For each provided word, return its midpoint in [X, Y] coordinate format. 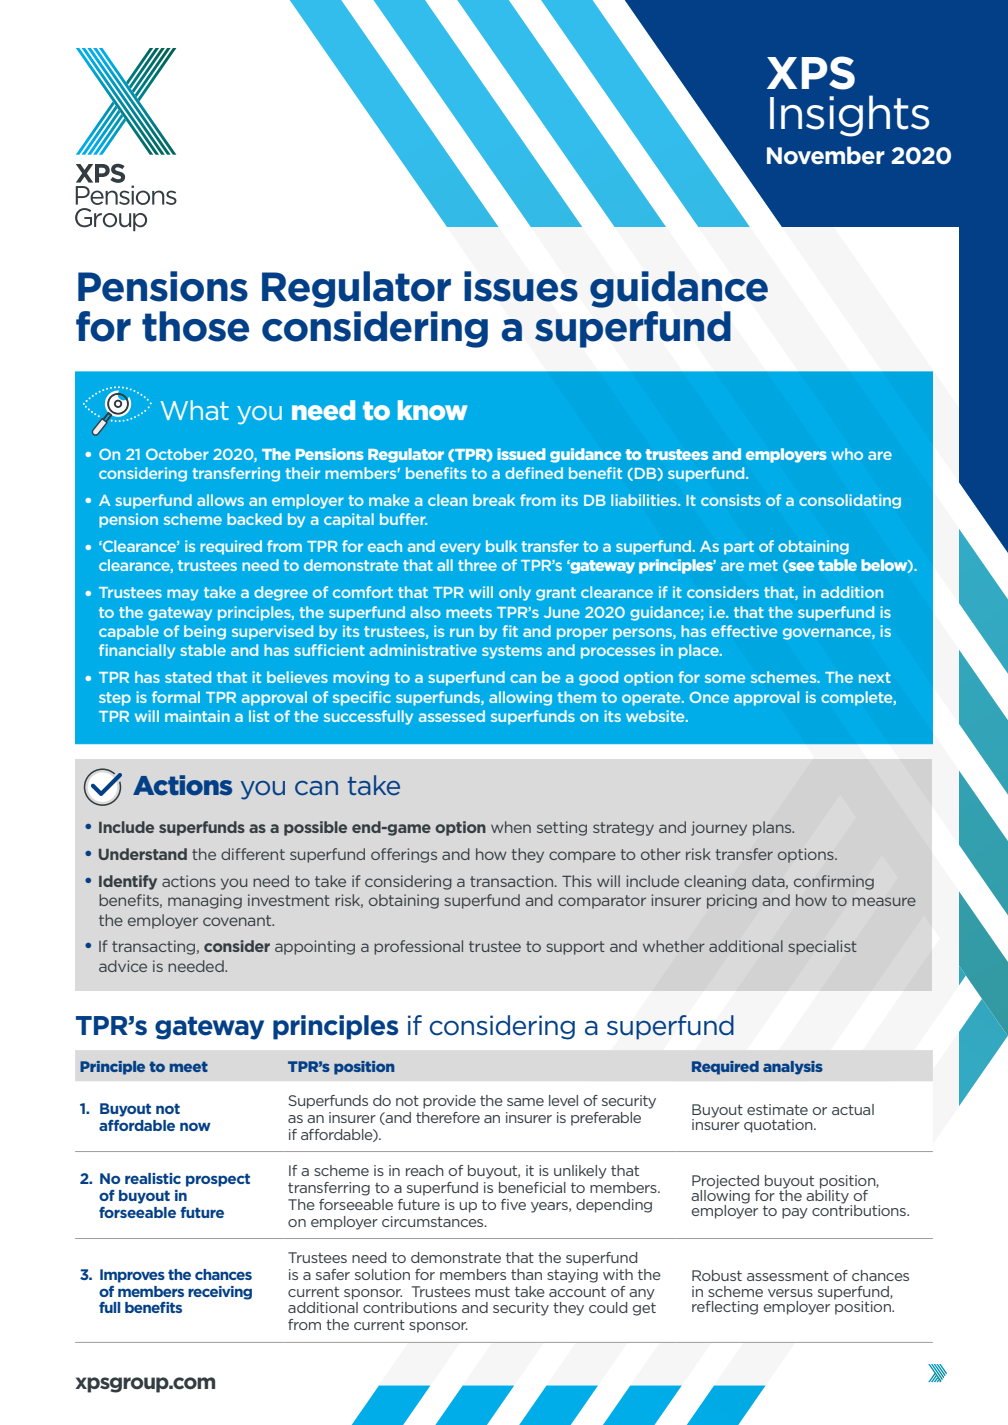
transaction [513, 881]
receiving [220, 1293]
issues [521, 286]
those [195, 326]
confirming [834, 882]
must [492, 1292]
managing [205, 901]
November [826, 155]
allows [220, 500]
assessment [788, 1276]
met [763, 565]
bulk [501, 546]
